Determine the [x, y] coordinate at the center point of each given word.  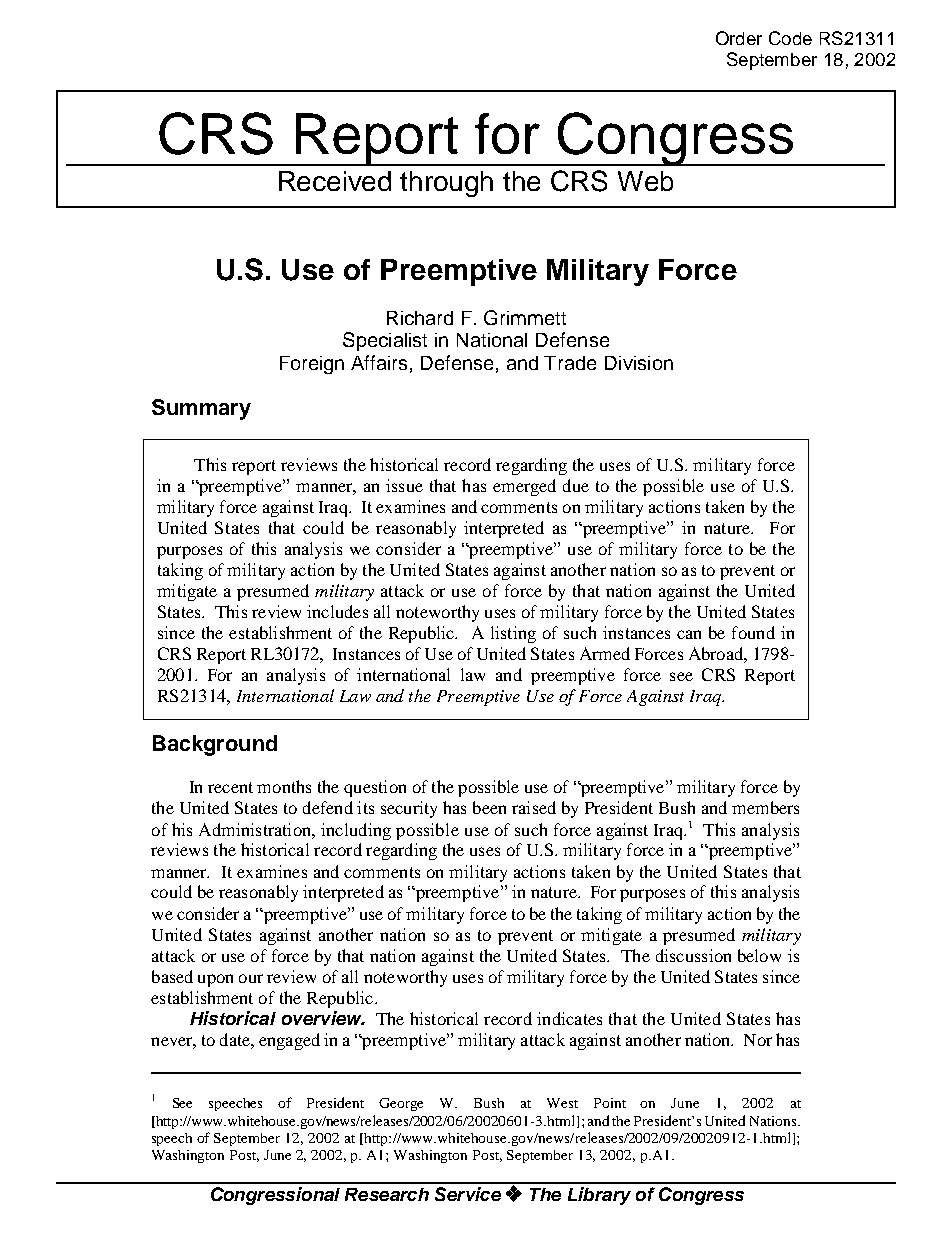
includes [337, 611]
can [689, 634]
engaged [289, 1041]
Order [739, 38]
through [446, 184]
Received [335, 181]
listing [513, 634]
